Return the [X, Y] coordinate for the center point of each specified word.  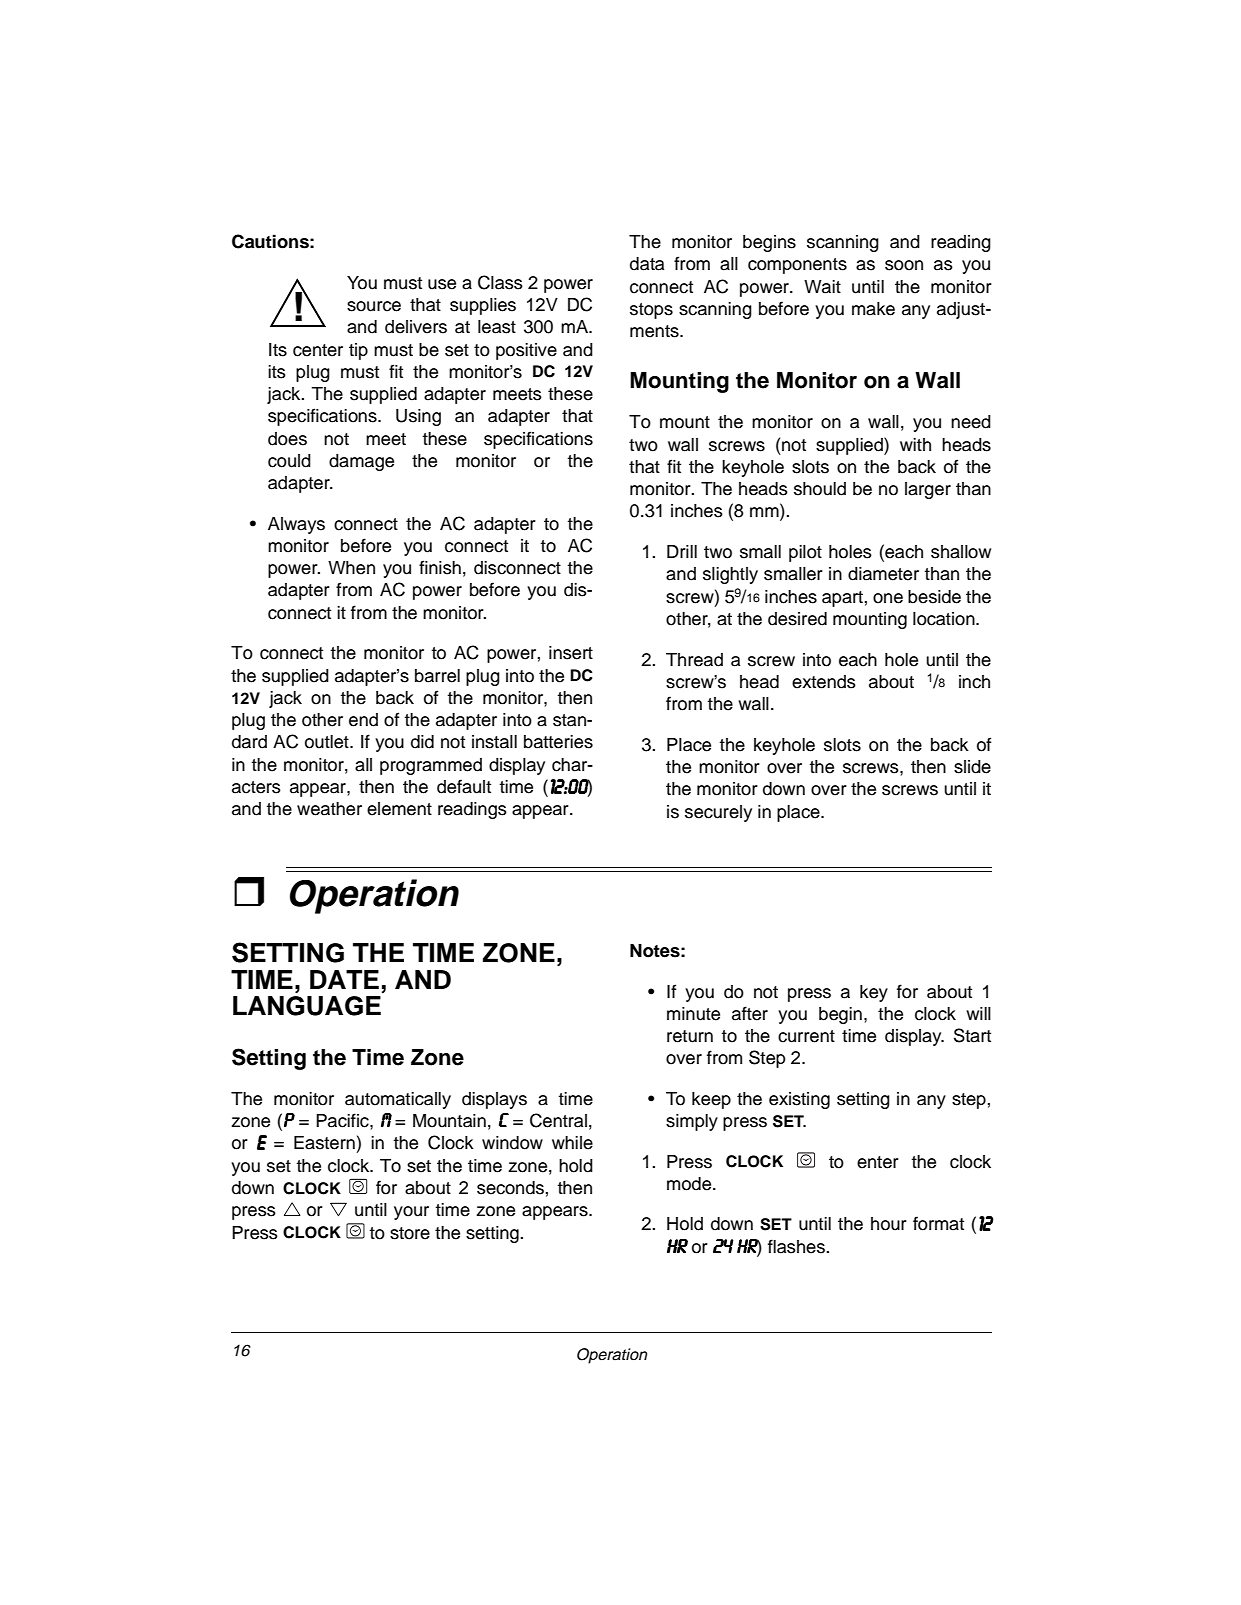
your [411, 1213]
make [873, 309]
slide [972, 767]
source [374, 306]
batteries [558, 742]
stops [651, 311]
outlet [328, 742]
